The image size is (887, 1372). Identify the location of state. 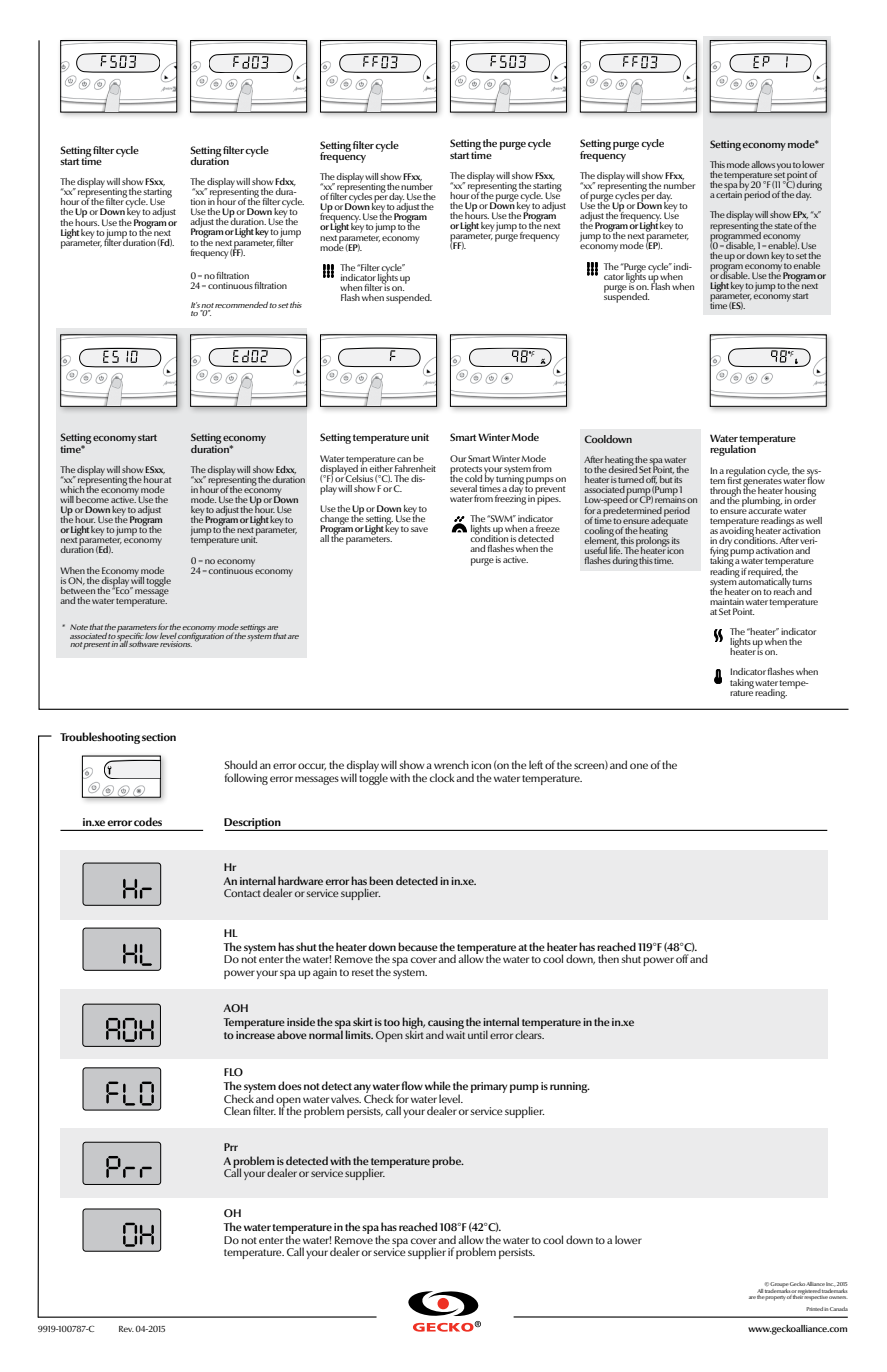
(783, 226).
